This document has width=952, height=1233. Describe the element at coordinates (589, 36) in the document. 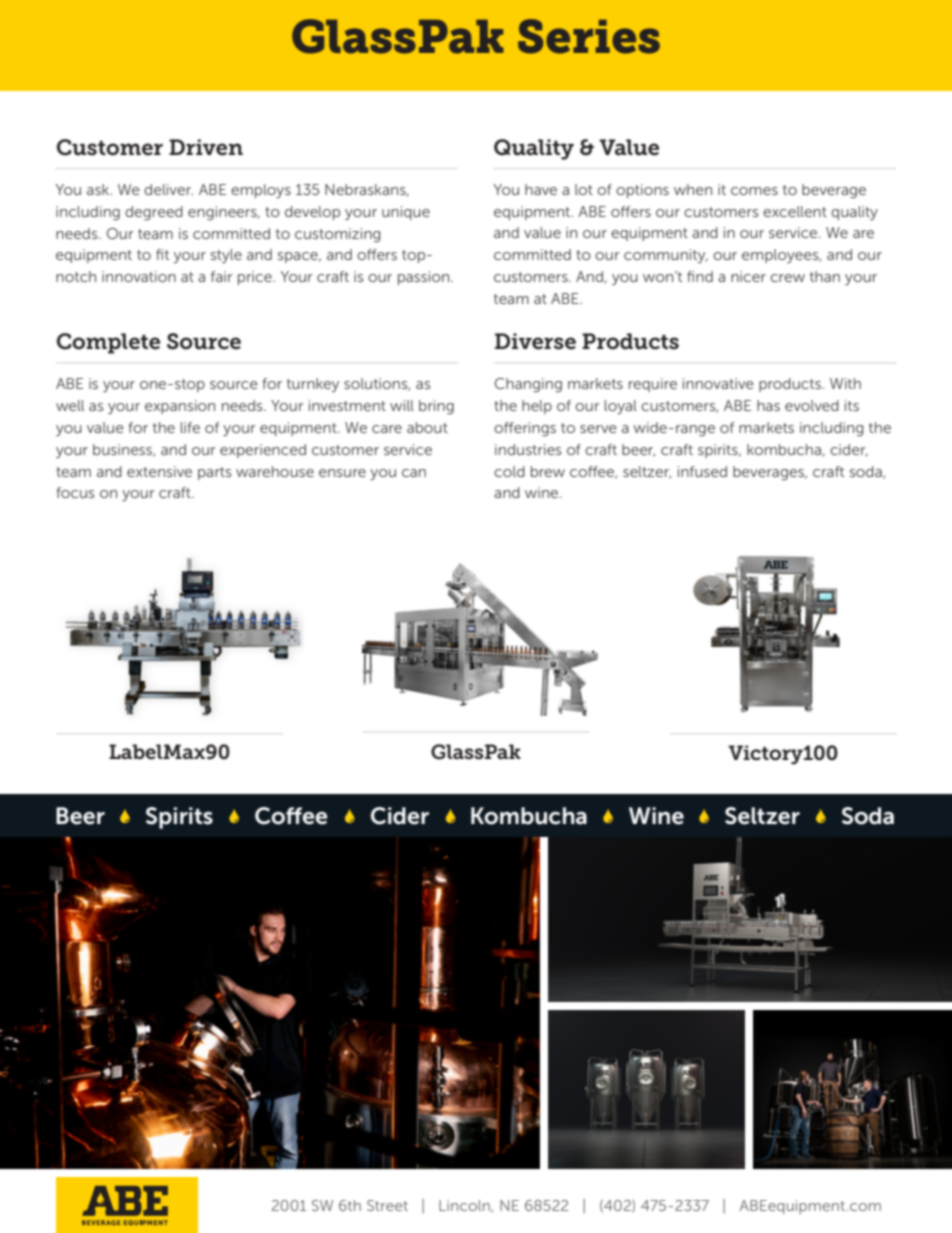

I see `Series` at that location.
